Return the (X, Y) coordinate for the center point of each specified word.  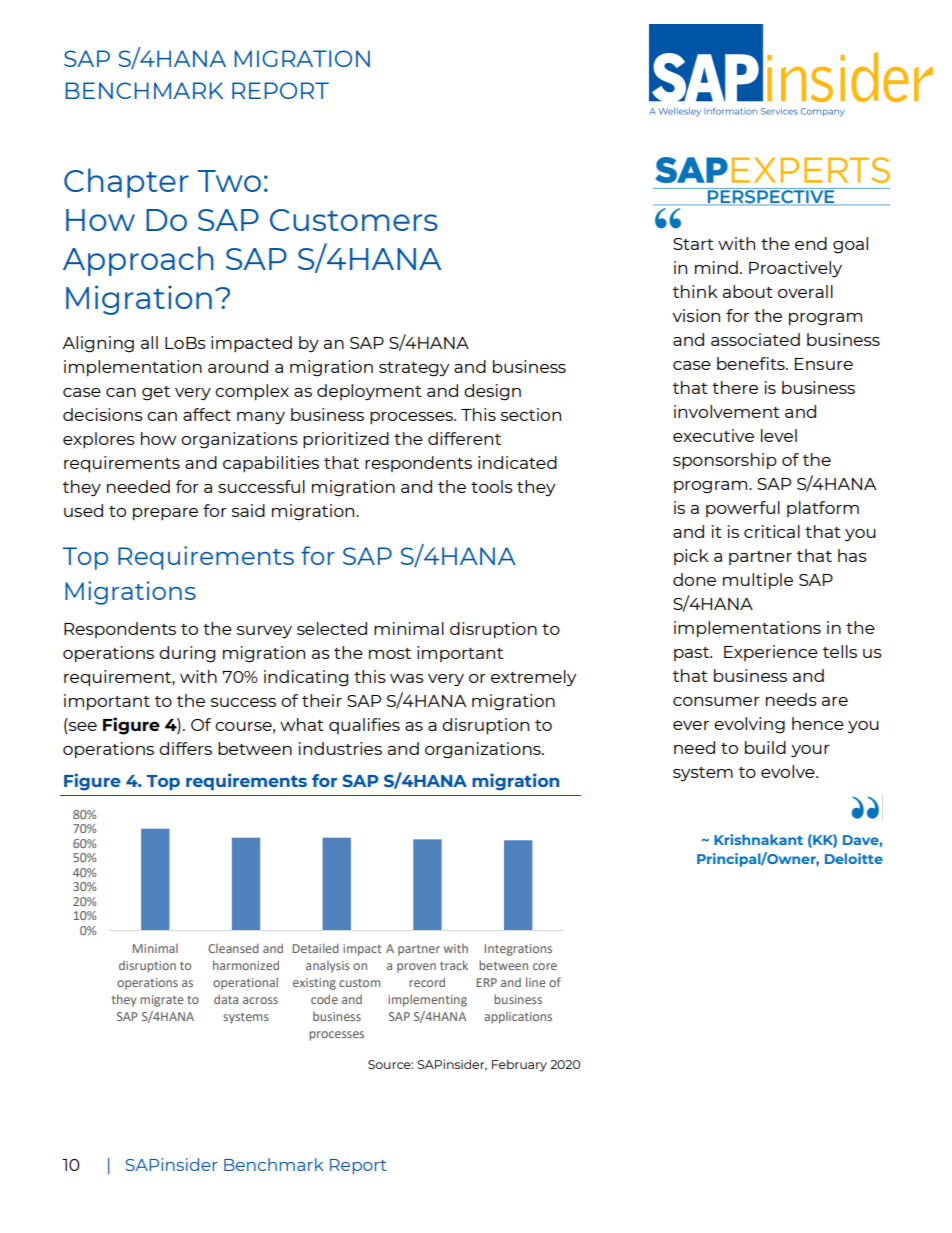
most (390, 653)
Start (693, 244)
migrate (162, 1001)
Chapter (126, 183)
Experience (771, 653)
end (811, 243)
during (187, 654)
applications (518, 1018)
